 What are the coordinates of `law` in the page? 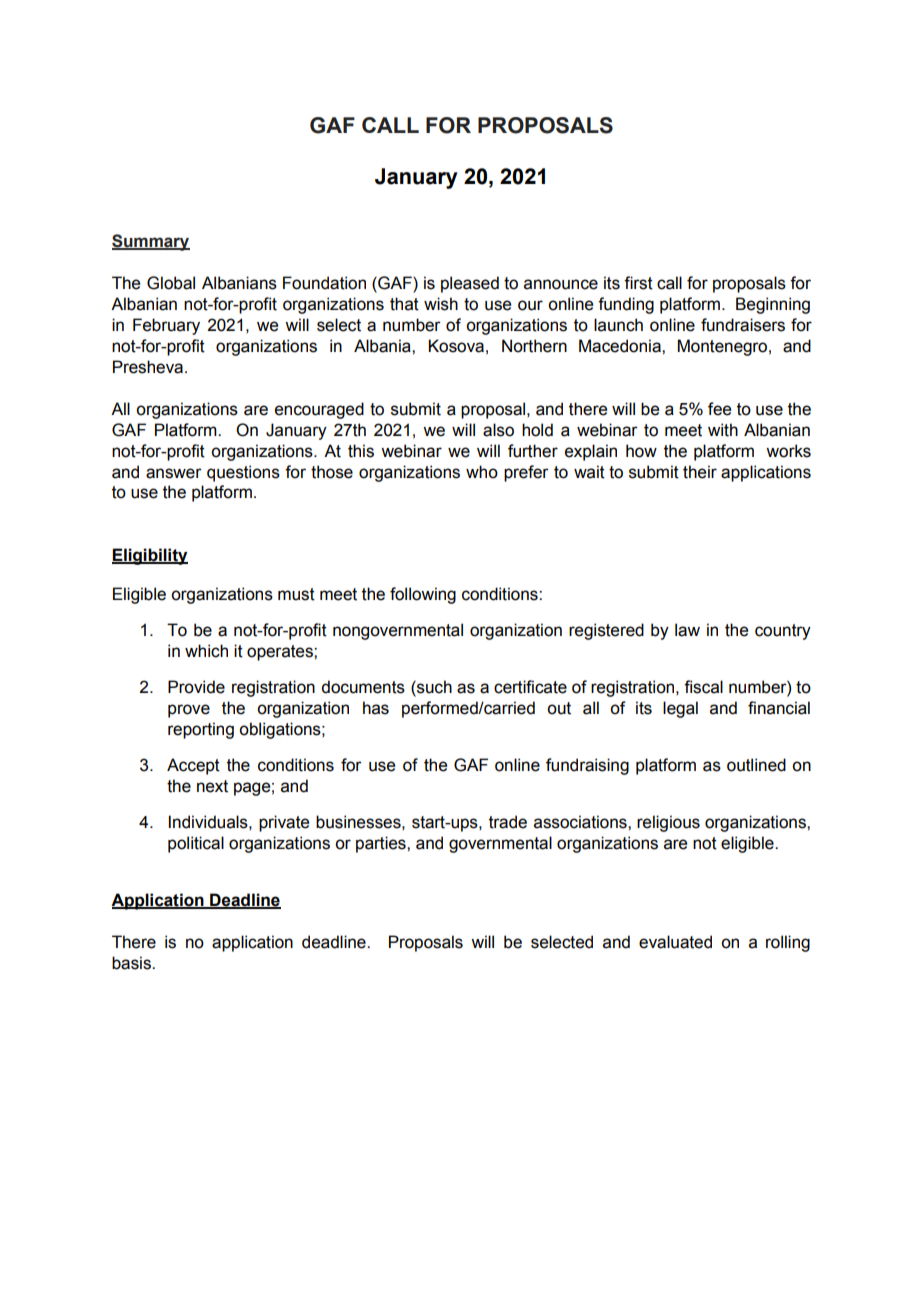 It's located at (687, 630).
